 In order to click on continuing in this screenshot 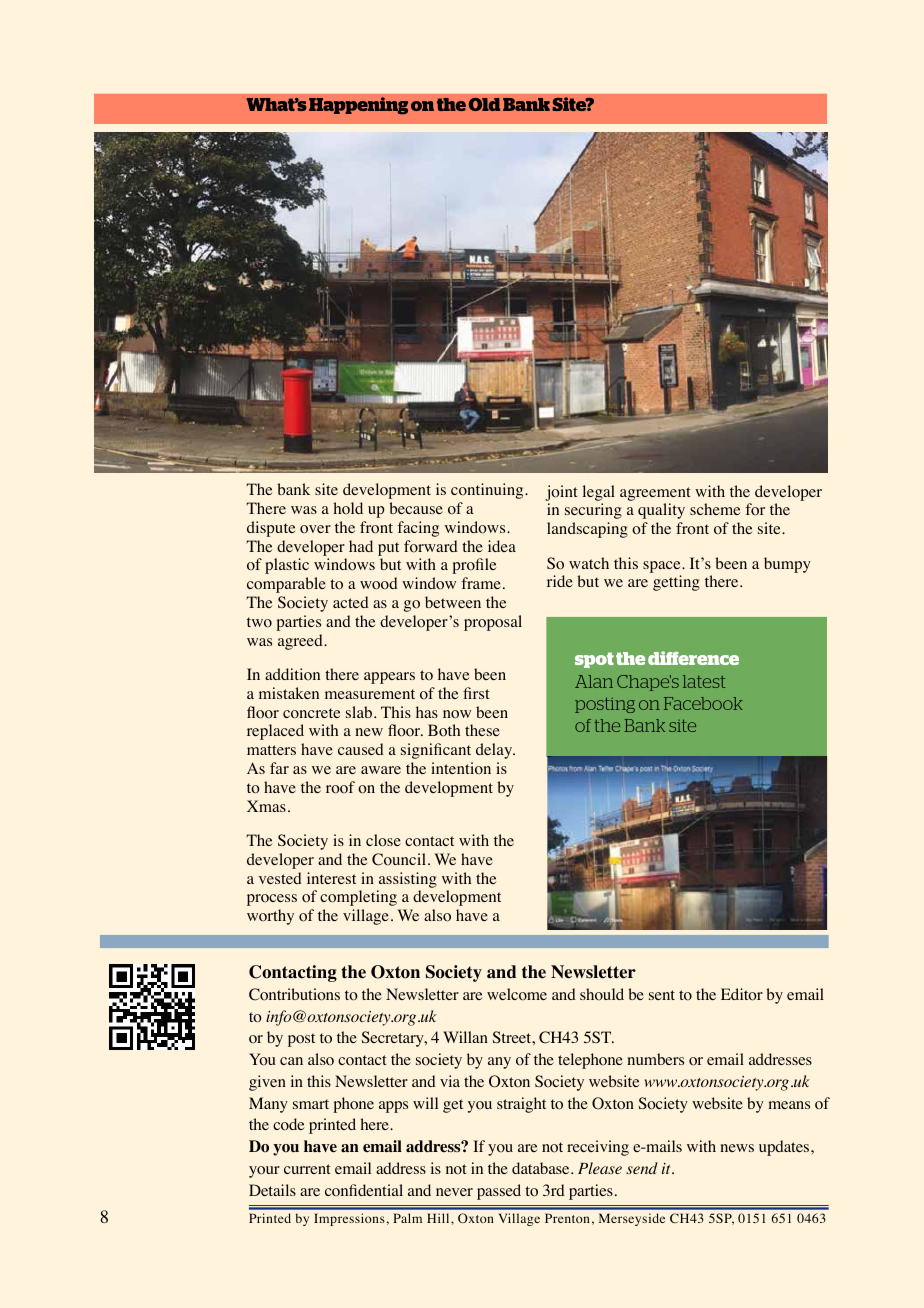, I will do `click(488, 491)`.
